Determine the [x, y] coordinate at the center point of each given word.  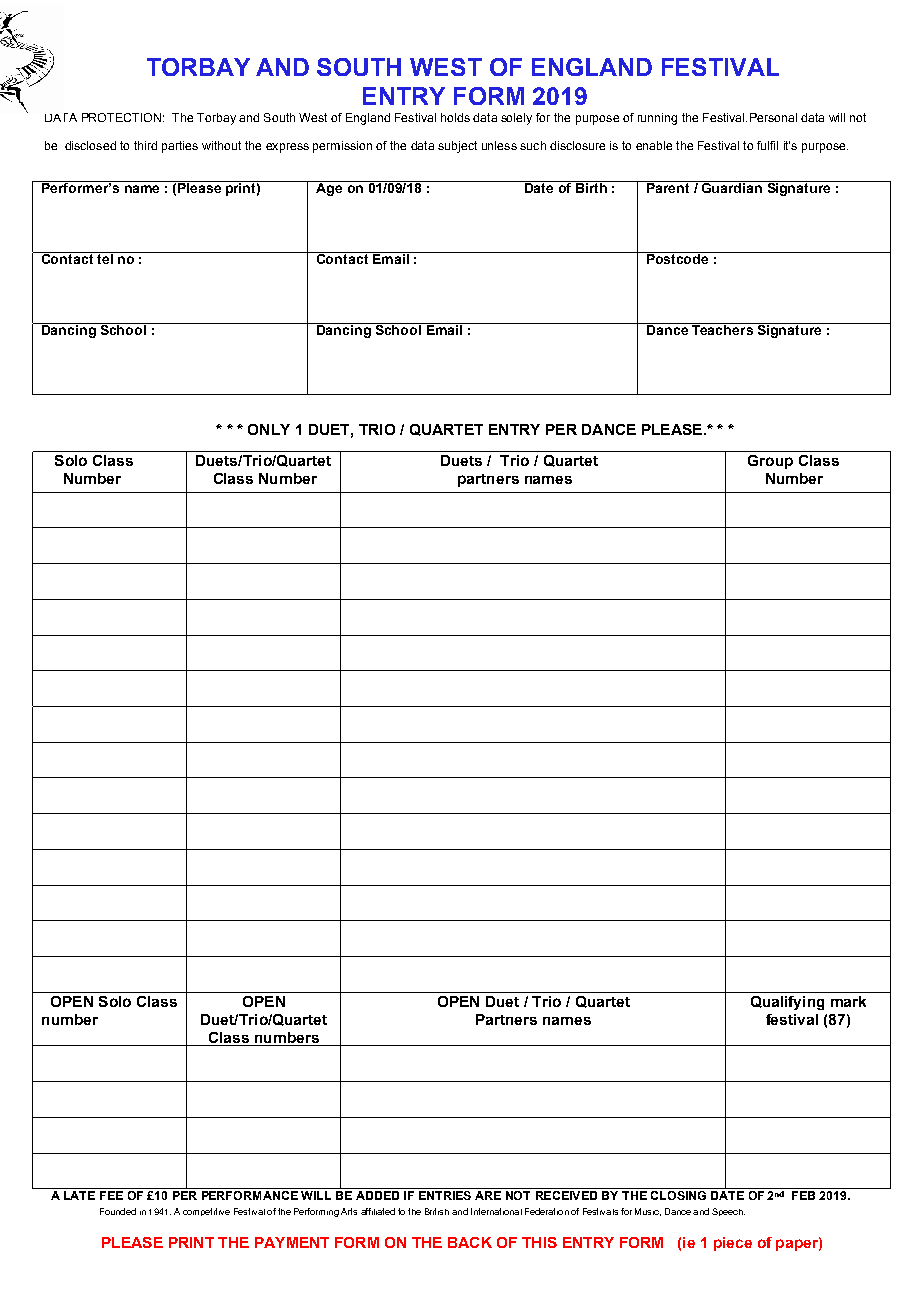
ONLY [269, 429]
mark [848, 1001]
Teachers [722, 329]
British [437, 1211]
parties [180, 147]
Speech [728, 1212]
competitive [206, 1212]
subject [457, 147]
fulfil [767, 145]
